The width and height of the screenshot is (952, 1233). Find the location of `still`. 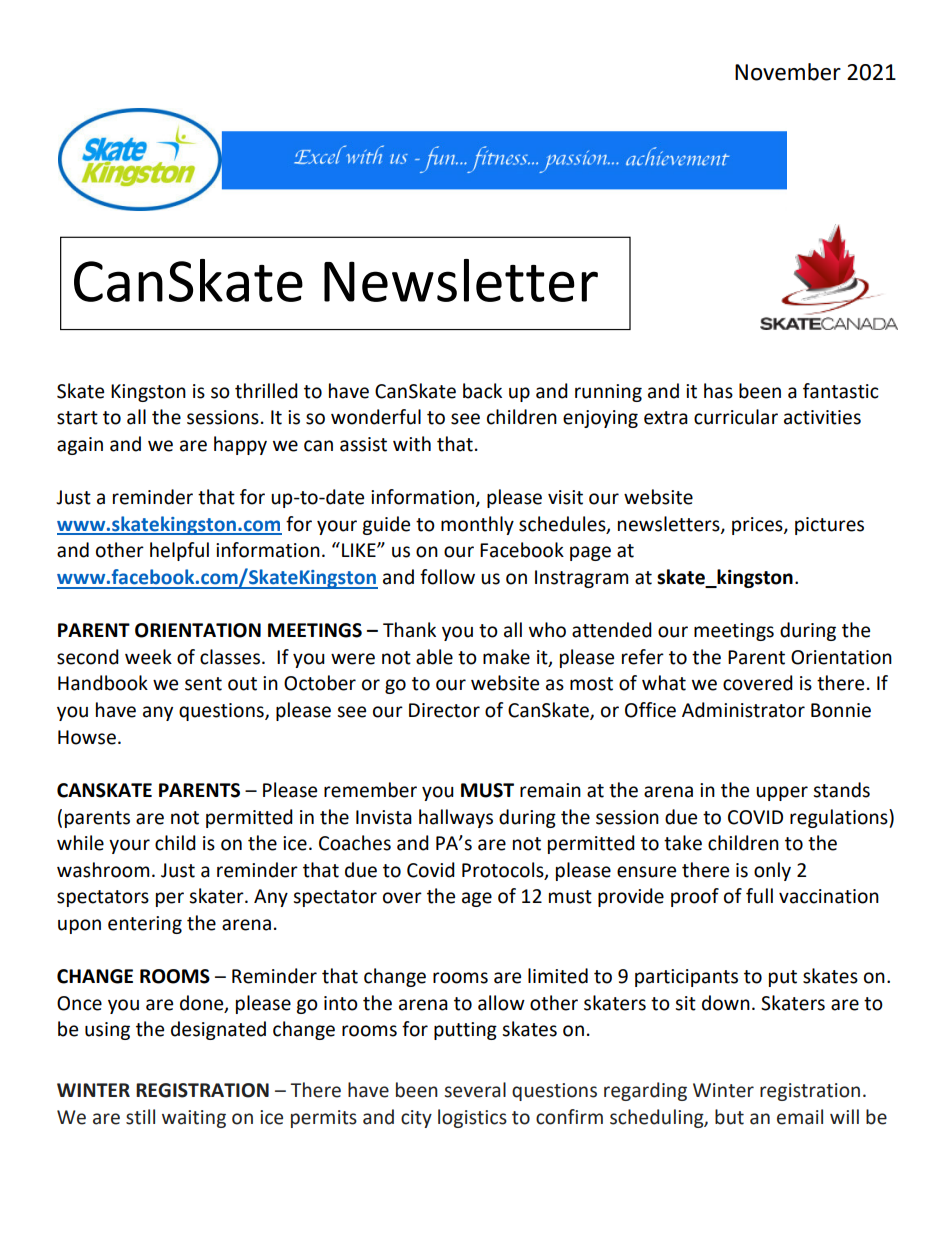

still is located at coordinates (140, 1117).
